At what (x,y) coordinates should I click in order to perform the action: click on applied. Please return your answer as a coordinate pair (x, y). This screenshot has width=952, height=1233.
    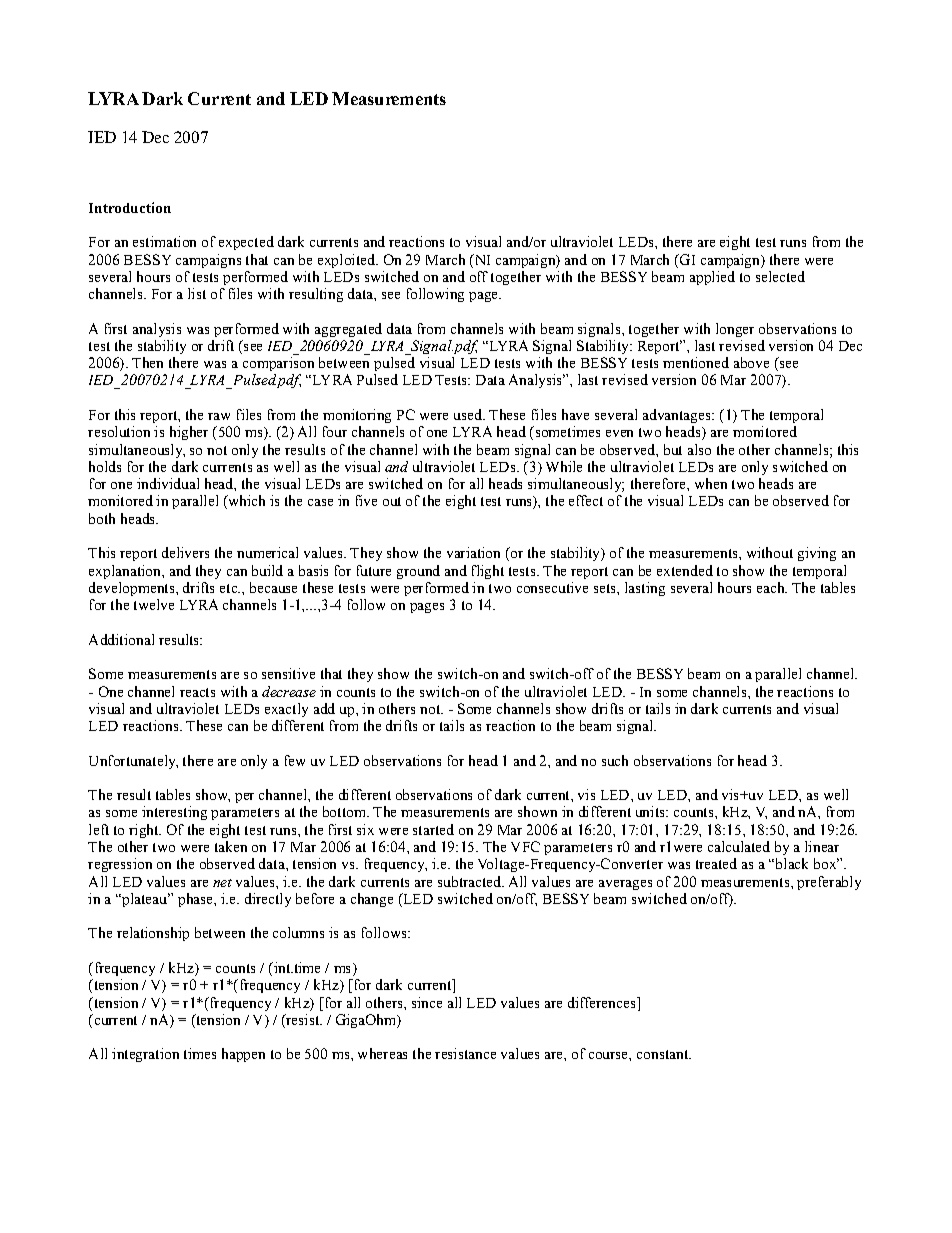
    Looking at the image, I should click on (712, 278).
